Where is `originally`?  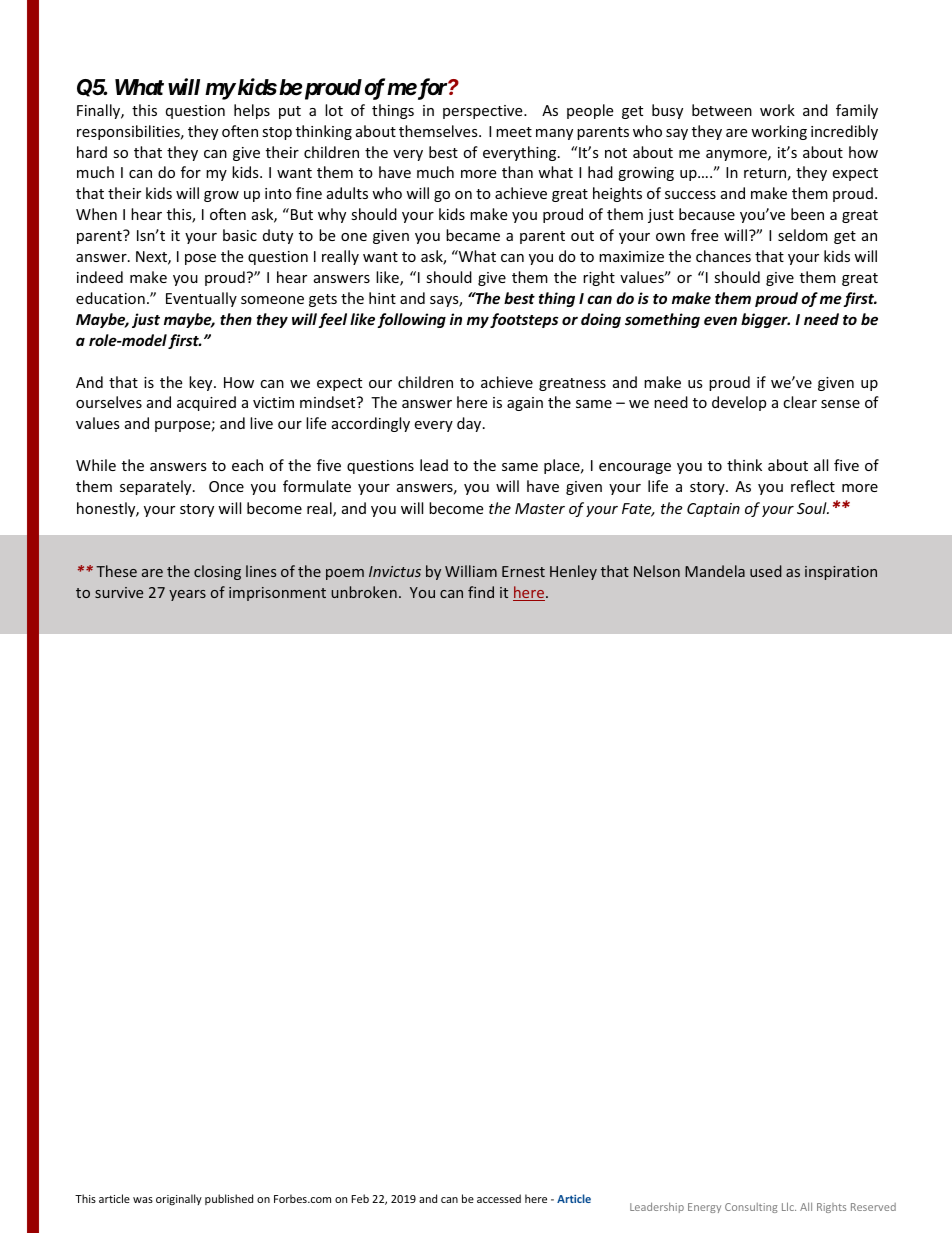 originally is located at coordinates (179, 1199).
